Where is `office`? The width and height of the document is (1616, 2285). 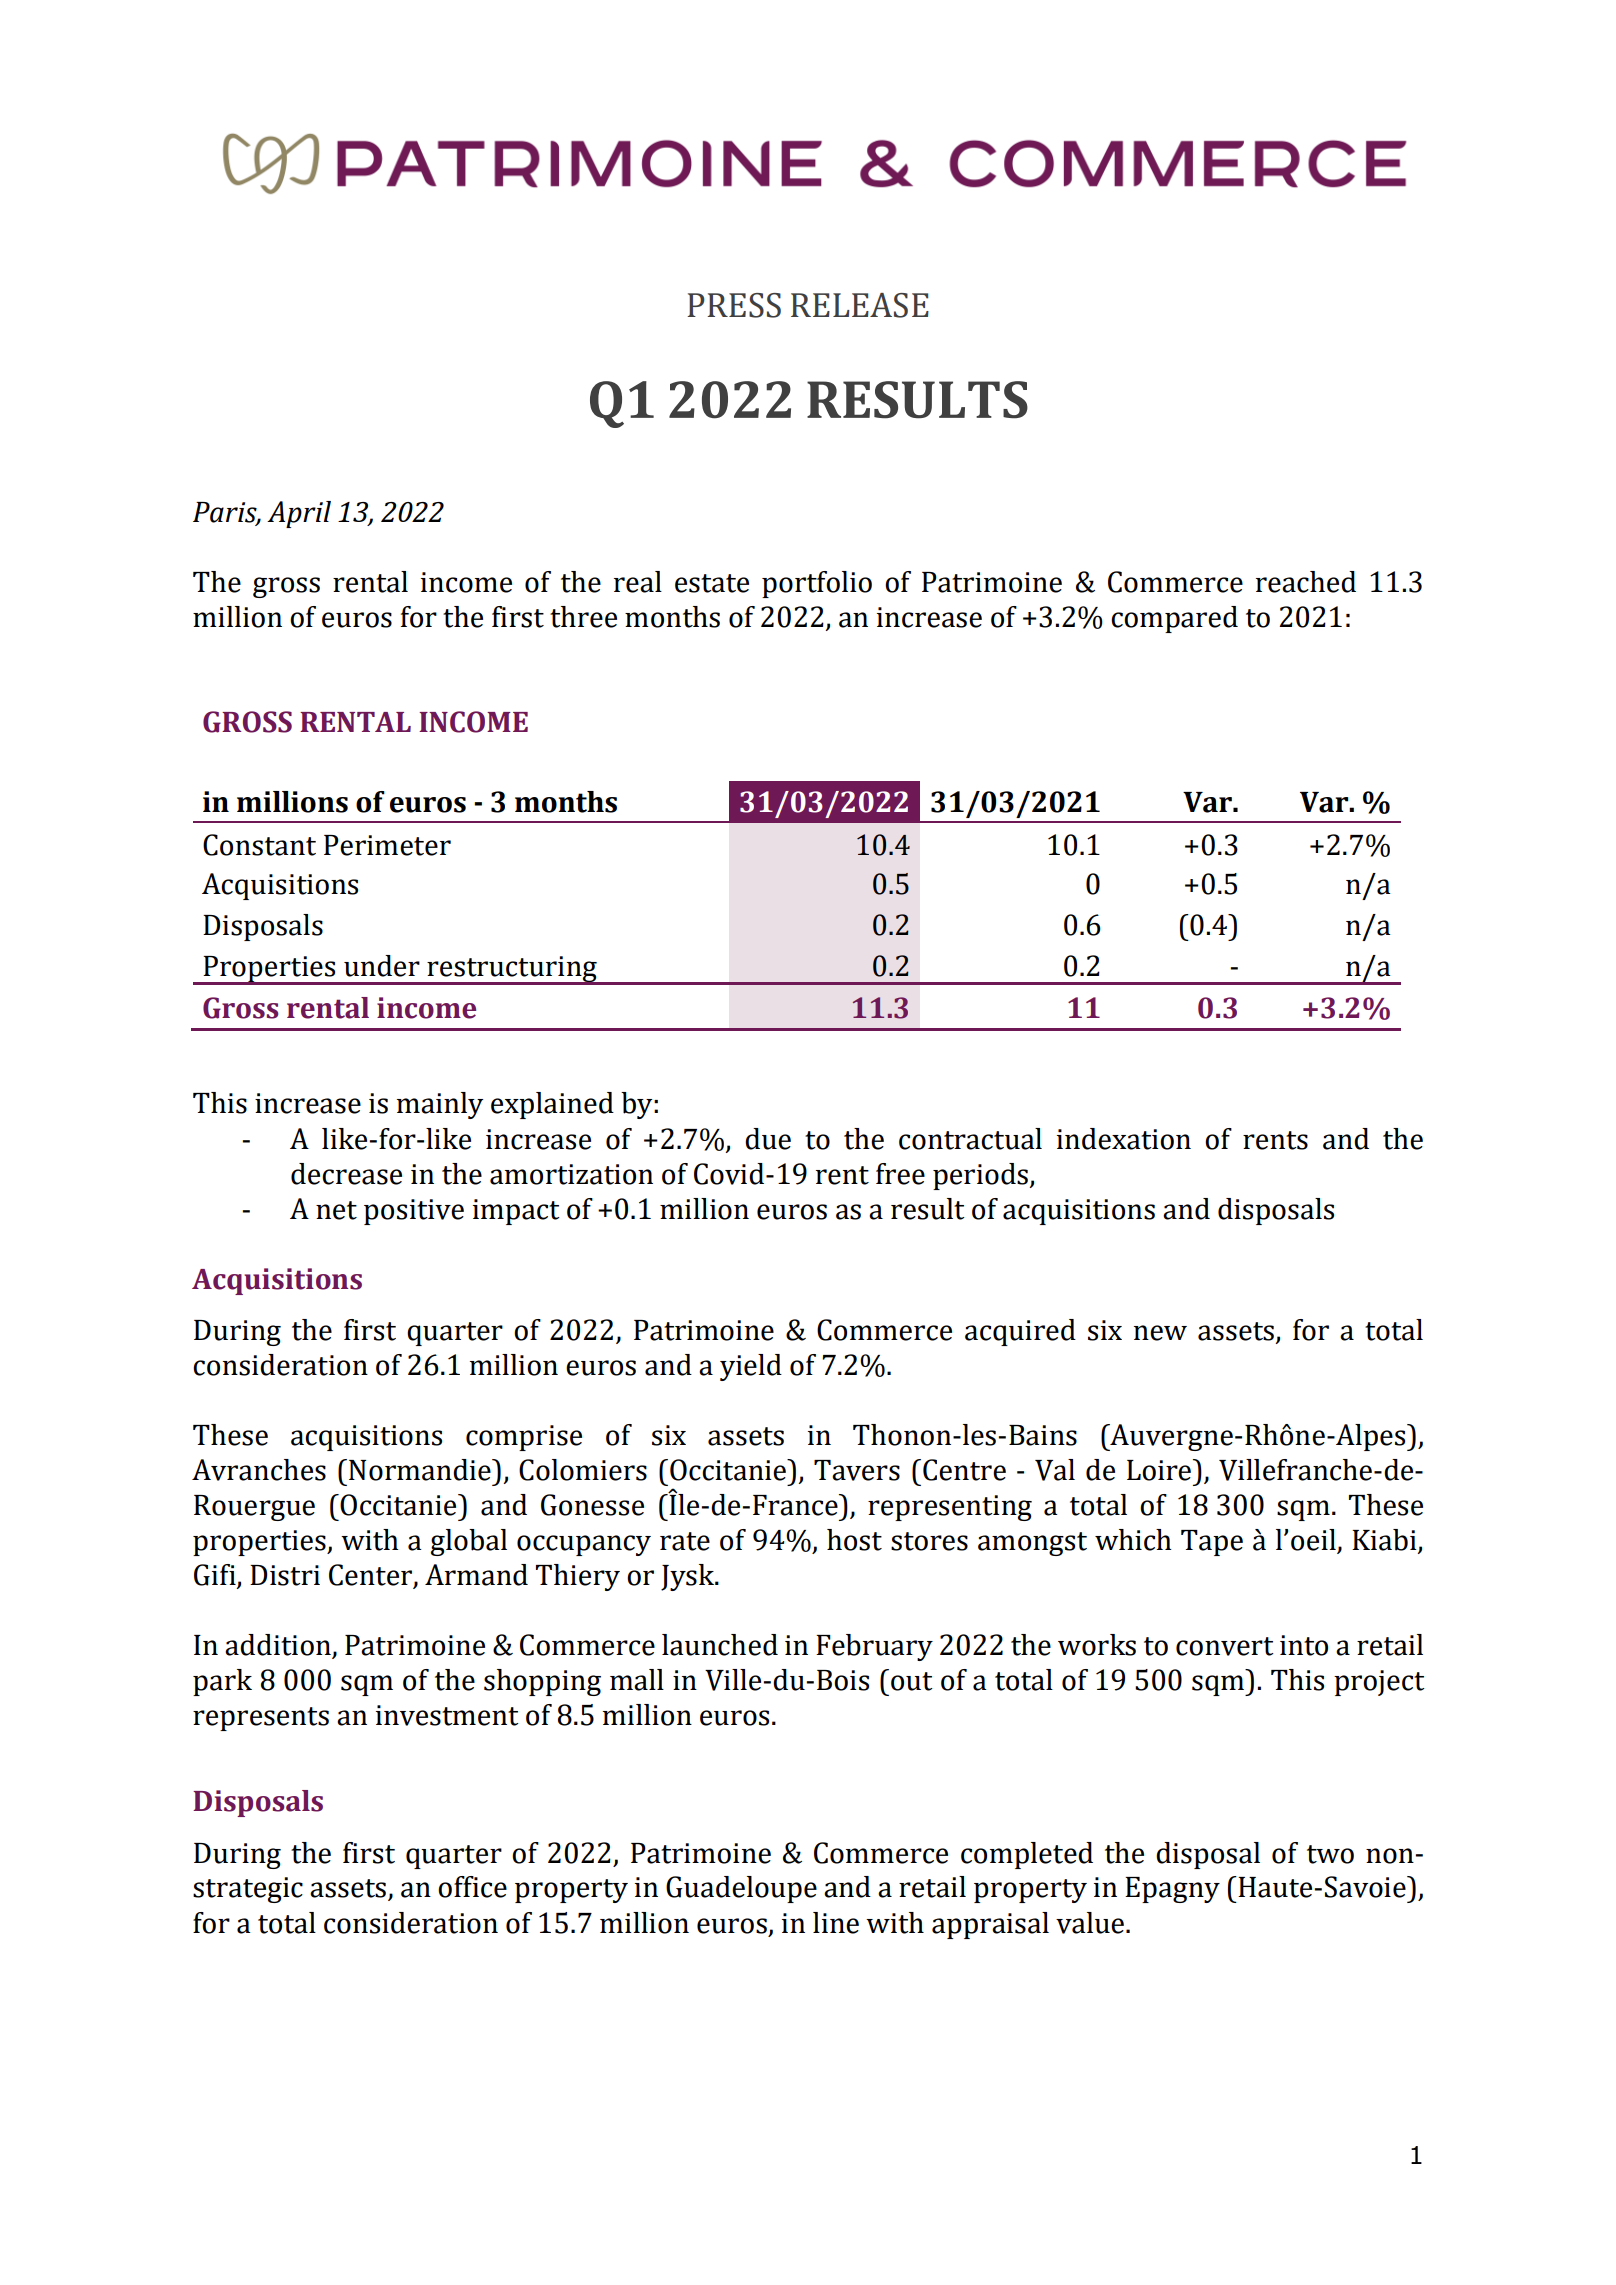 office is located at coordinates (472, 1887).
